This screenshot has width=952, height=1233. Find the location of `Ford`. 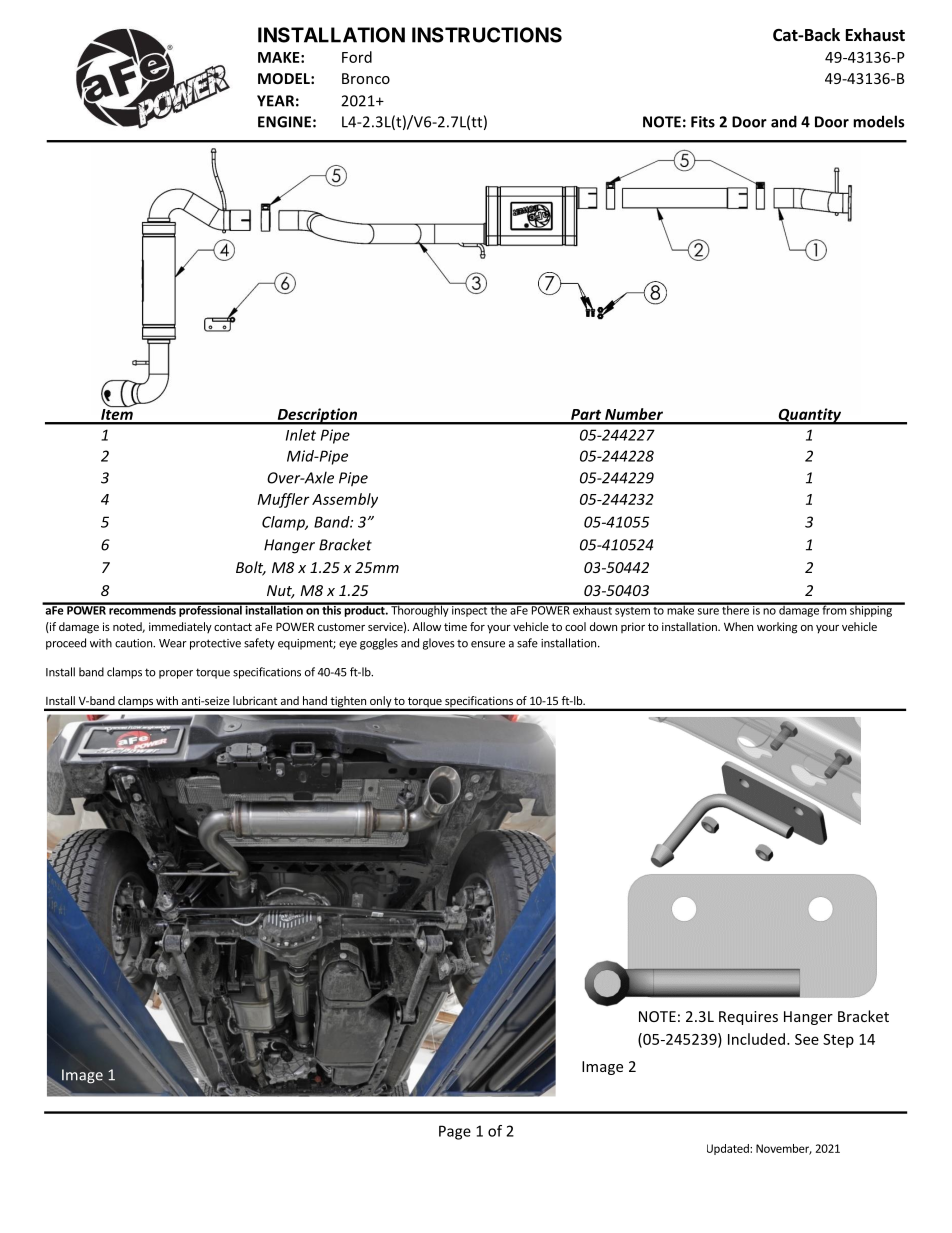

Ford is located at coordinates (357, 57).
